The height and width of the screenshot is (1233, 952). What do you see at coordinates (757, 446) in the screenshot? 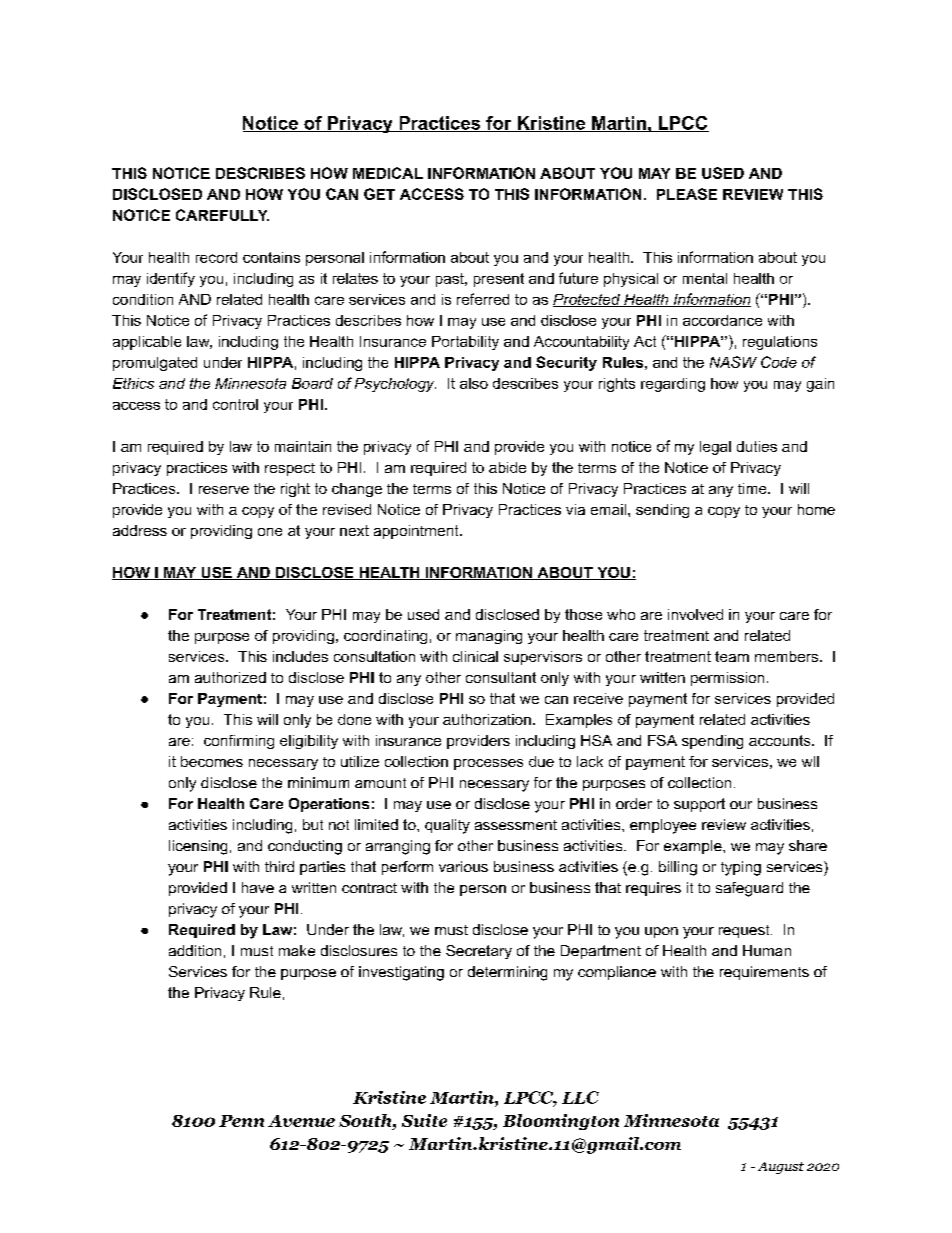
I see `duties` at bounding box center [757, 446].
